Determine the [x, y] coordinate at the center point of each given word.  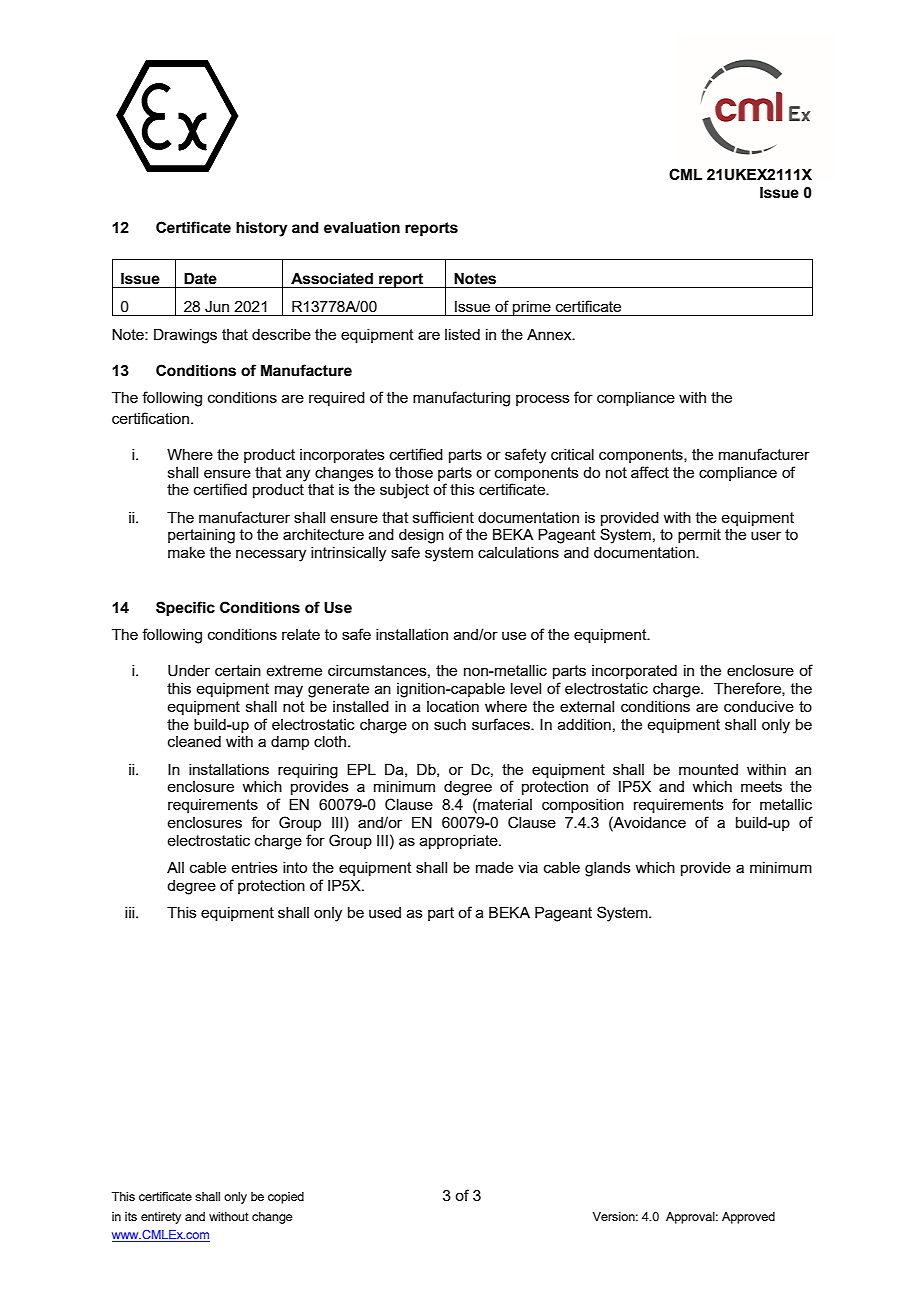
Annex [550, 334]
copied [286, 1198]
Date [200, 279]
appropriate [460, 842]
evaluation [362, 228]
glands [608, 869]
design [421, 536]
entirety [161, 1218]
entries [254, 867]
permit [699, 536]
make [186, 552]
